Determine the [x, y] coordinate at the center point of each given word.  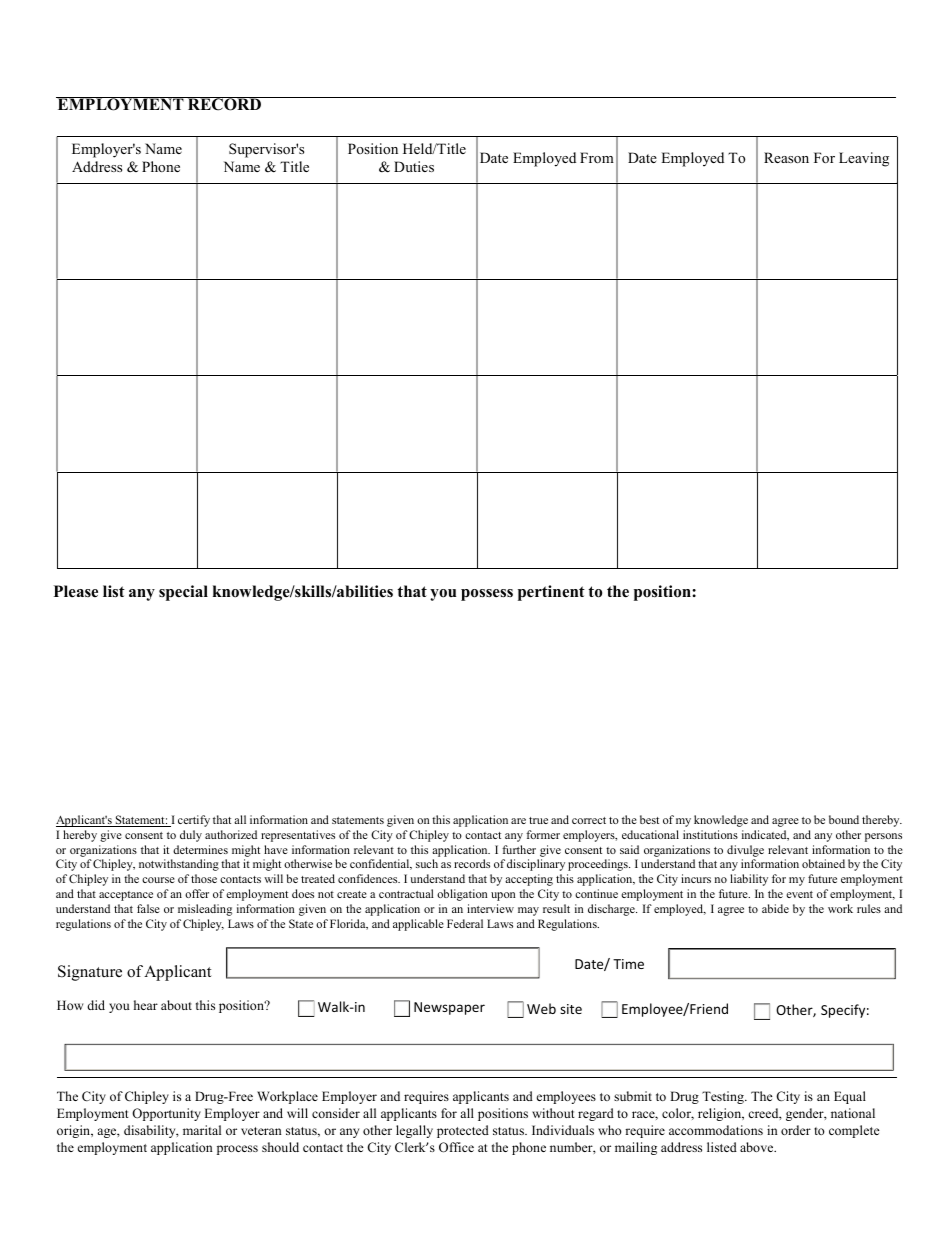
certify [194, 821]
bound [844, 819]
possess [487, 595]
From [597, 157]
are [518, 821]
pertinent [551, 593]
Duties [414, 166]
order [796, 1130]
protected [463, 1131]
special [183, 593]
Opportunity [166, 1114]
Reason [786, 157]
